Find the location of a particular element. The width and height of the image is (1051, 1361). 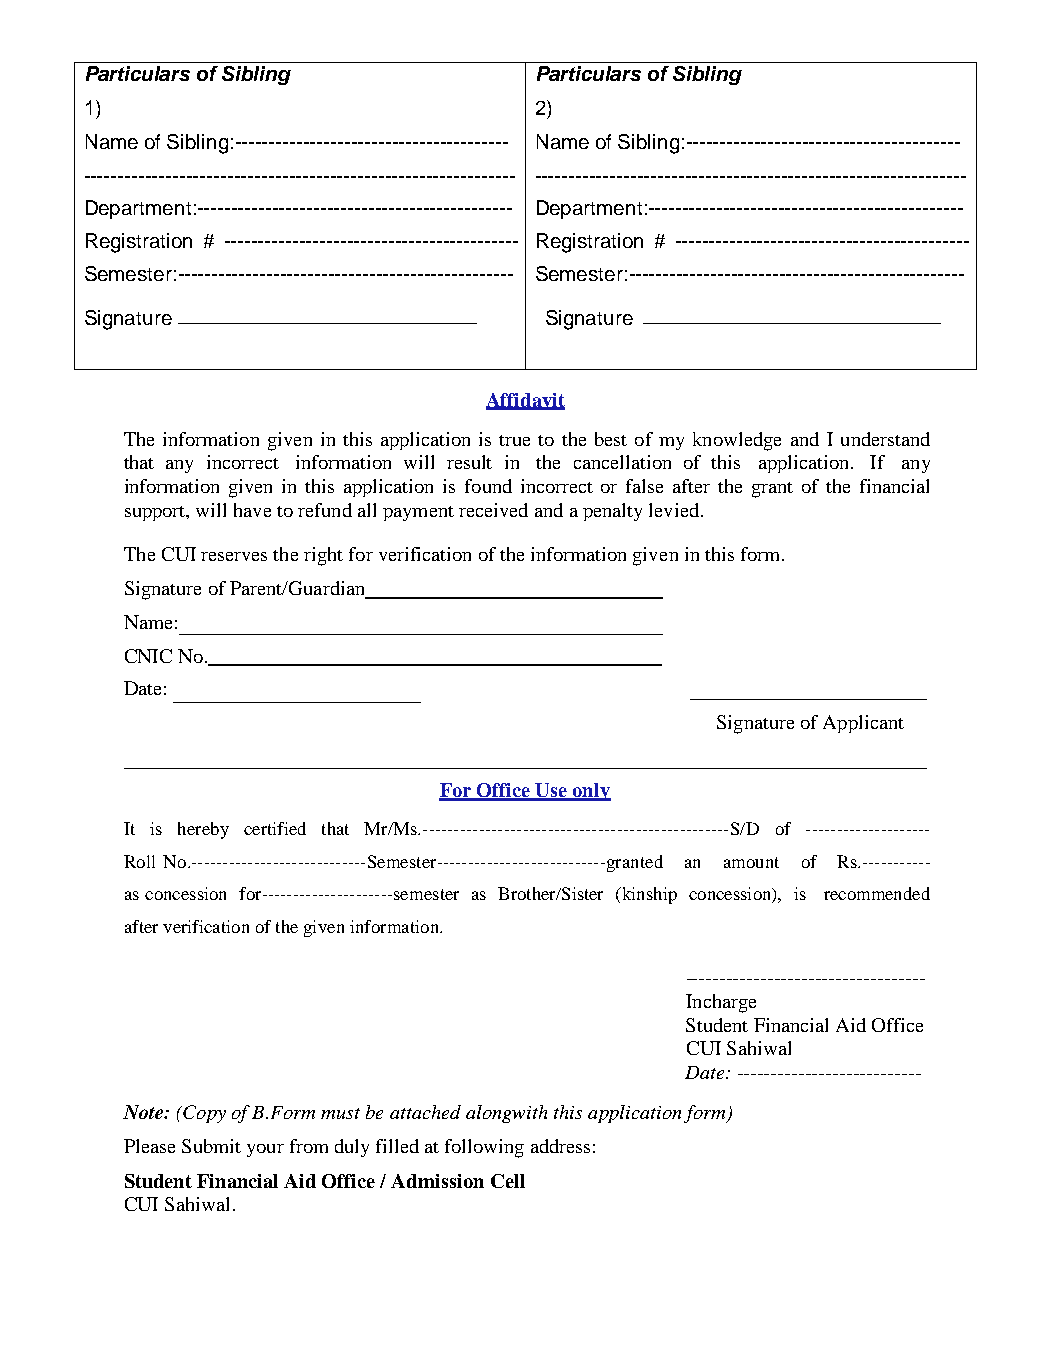

amount is located at coordinates (751, 862).
